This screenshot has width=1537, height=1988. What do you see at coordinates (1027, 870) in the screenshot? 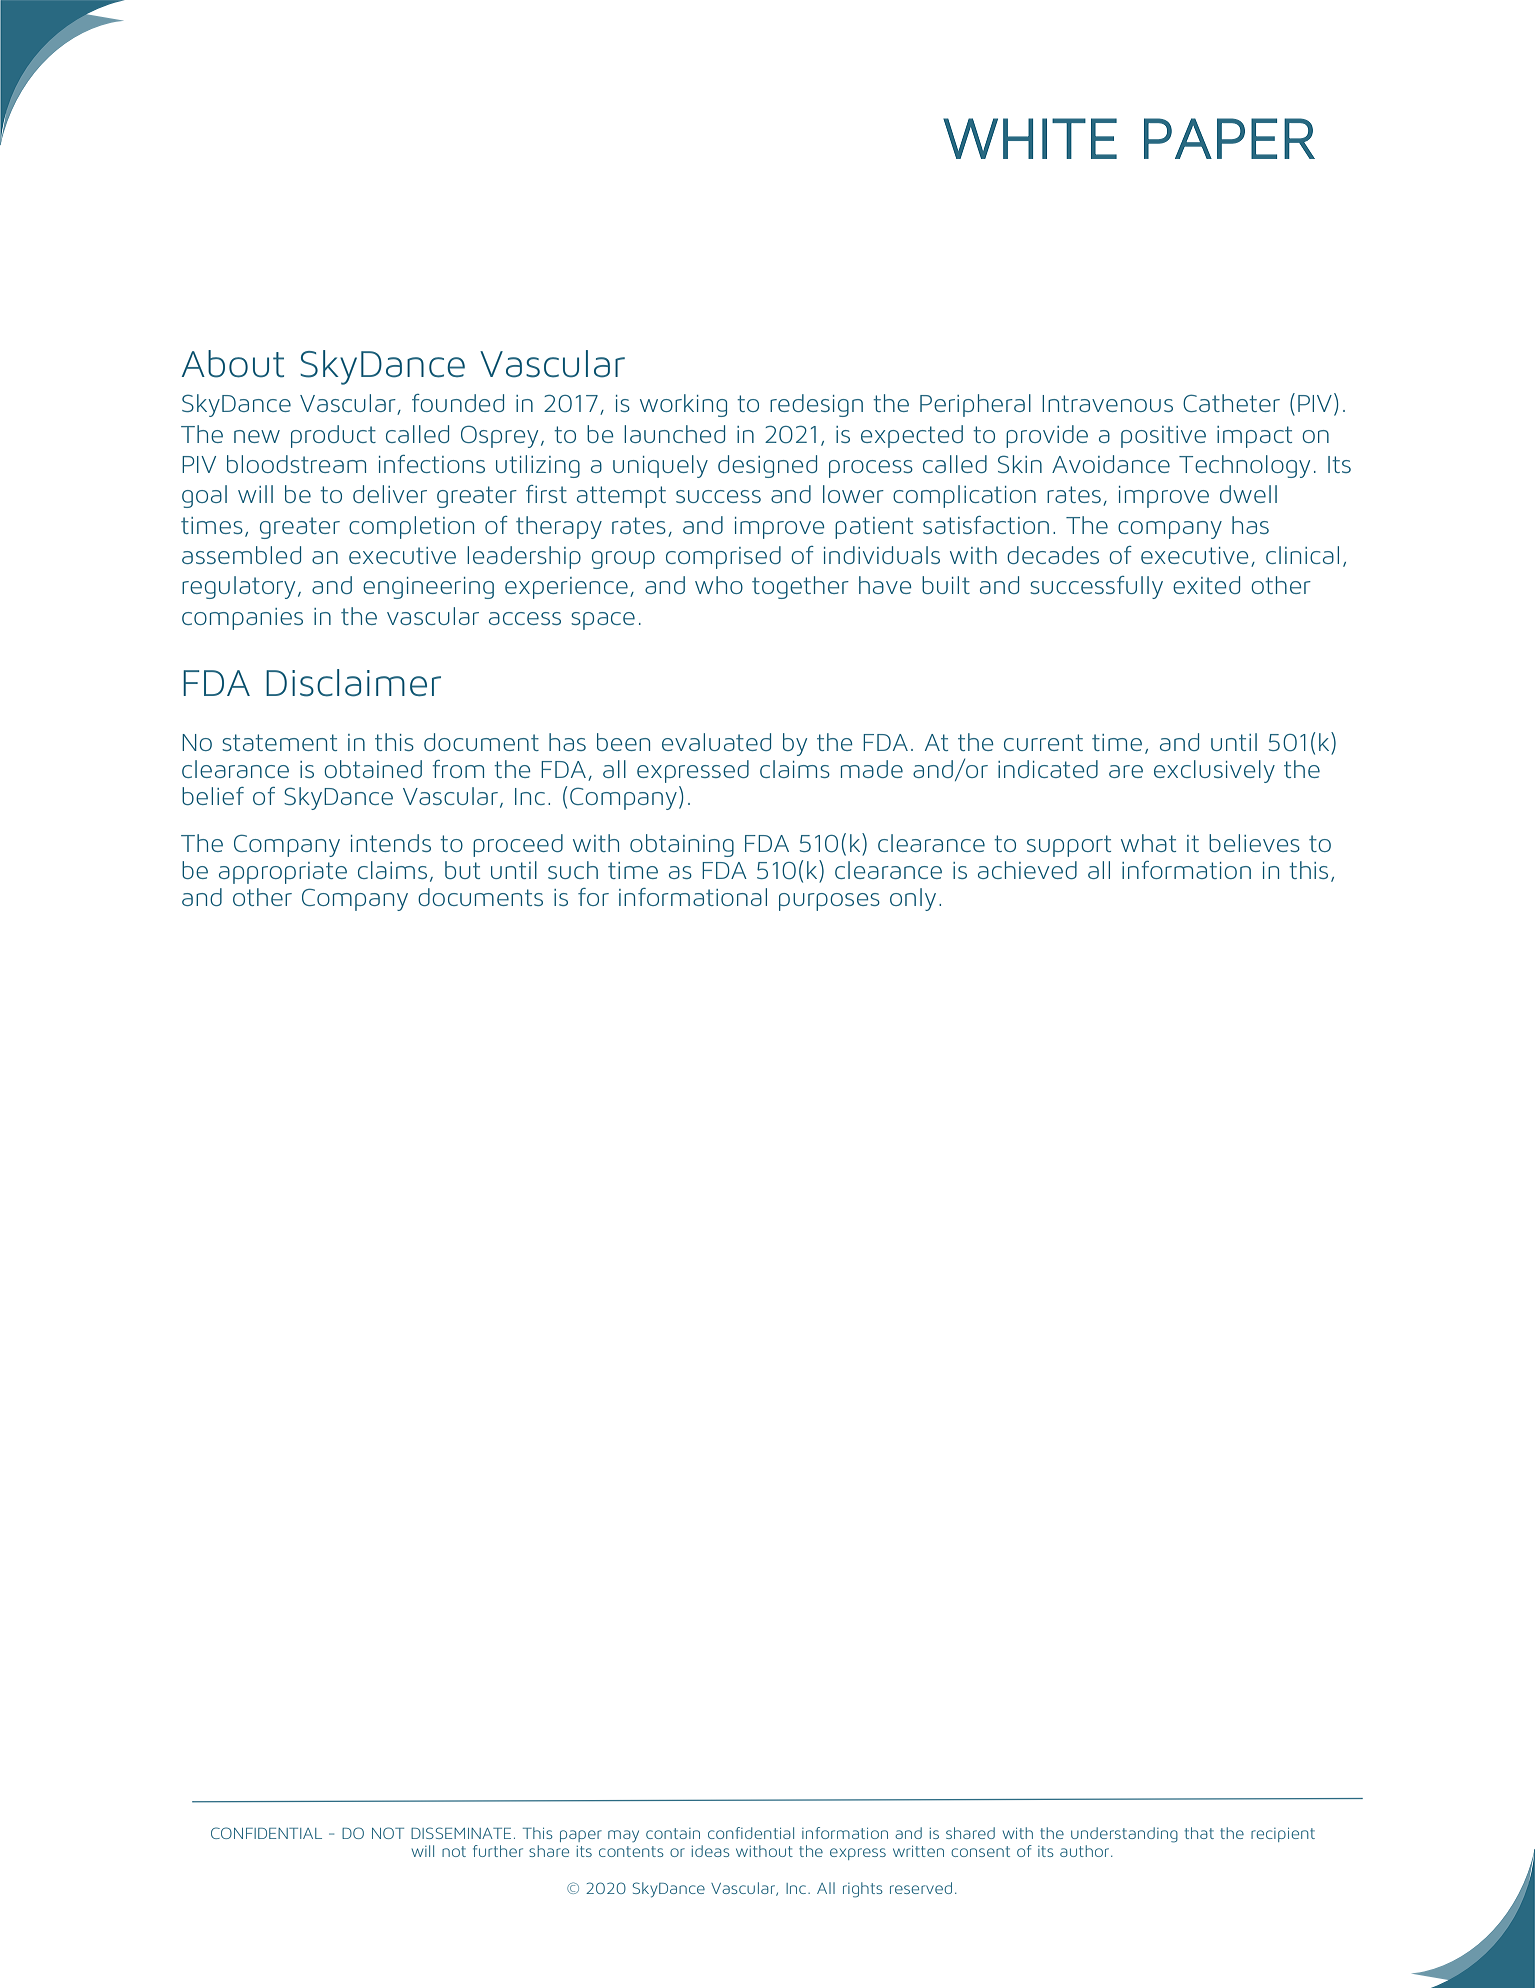
I see `achieved` at bounding box center [1027, 870].
